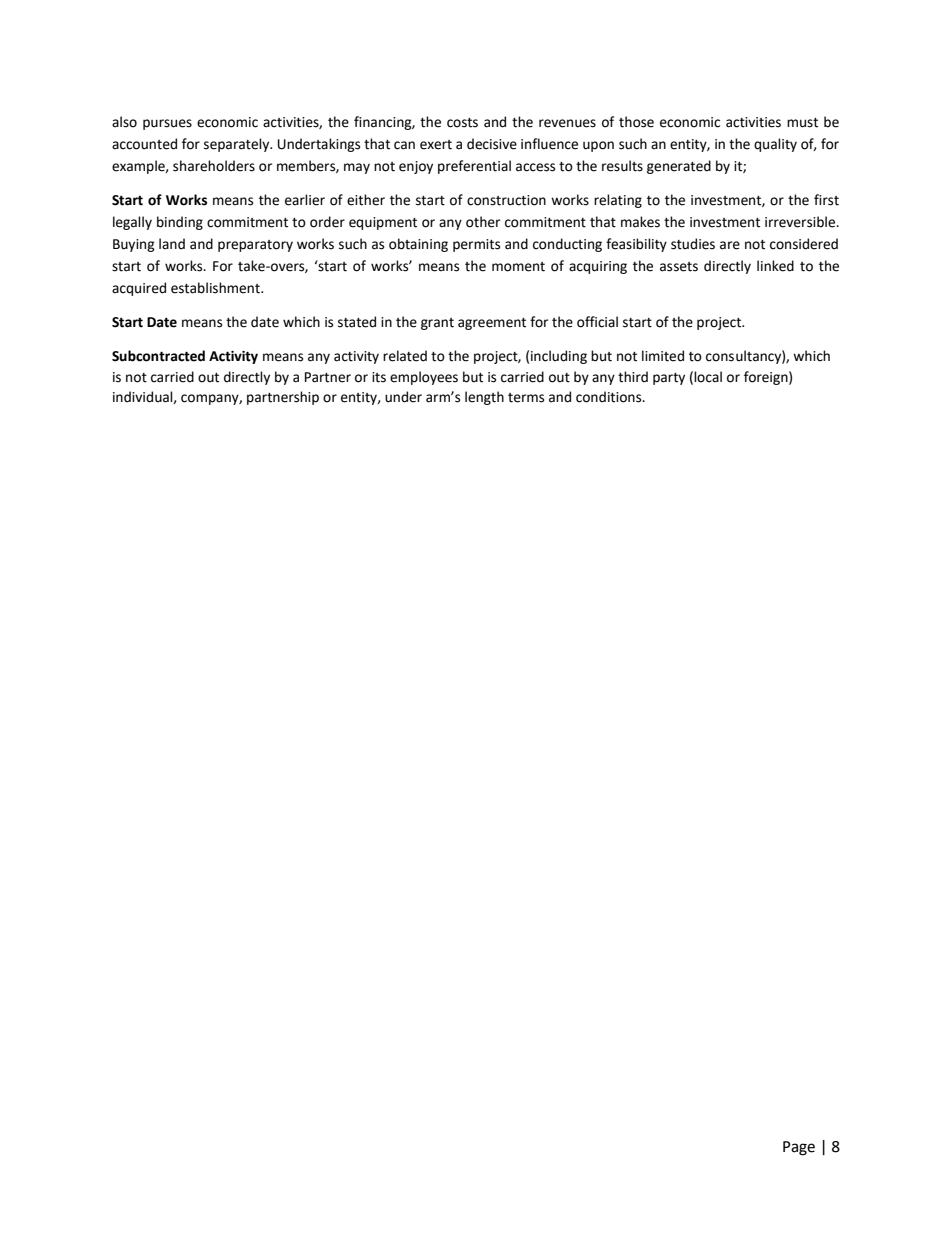  What do you see at coordinates (799, 1148) in the screenshot?
I see `Page` at bounding box center [799, 1148].
